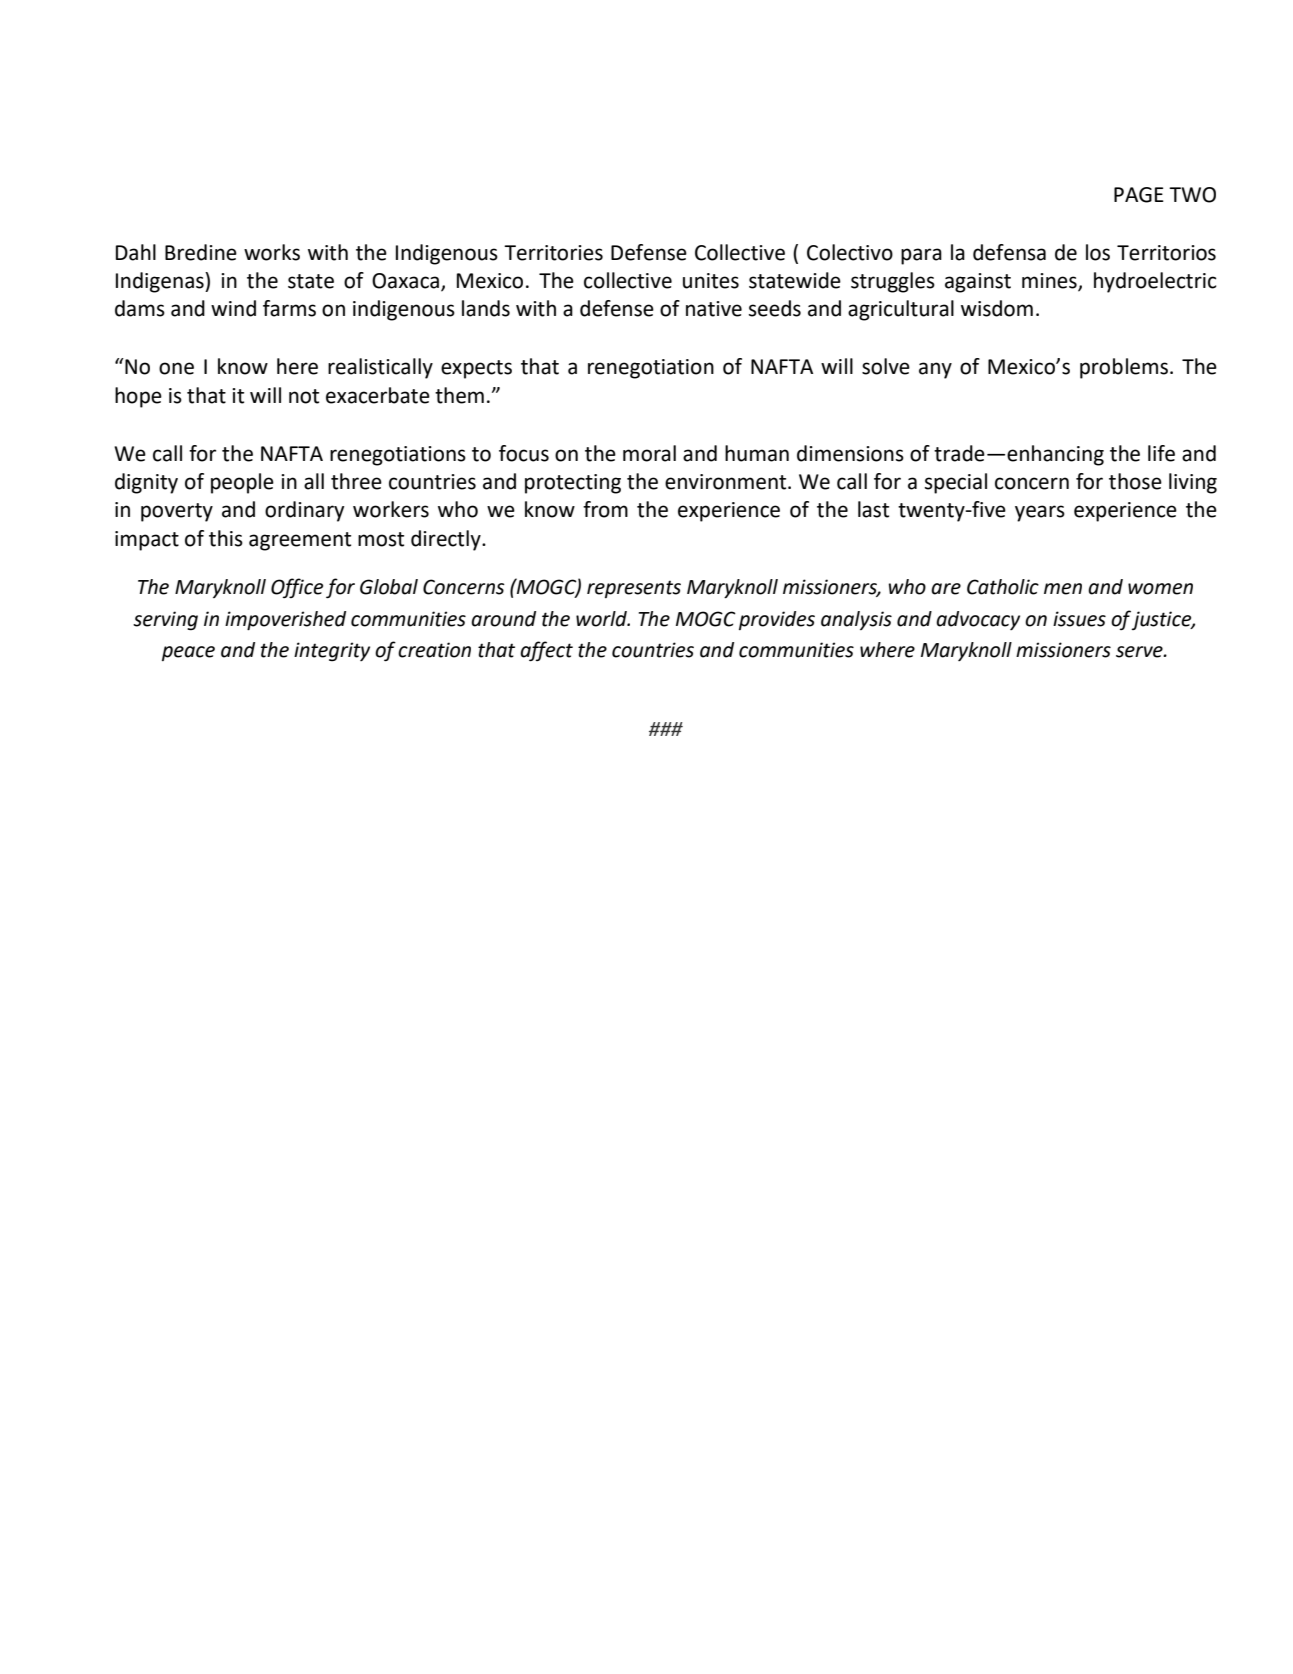  Describe the element at coordinates (272, 252) in the screenshot. I see `works` at that location.
